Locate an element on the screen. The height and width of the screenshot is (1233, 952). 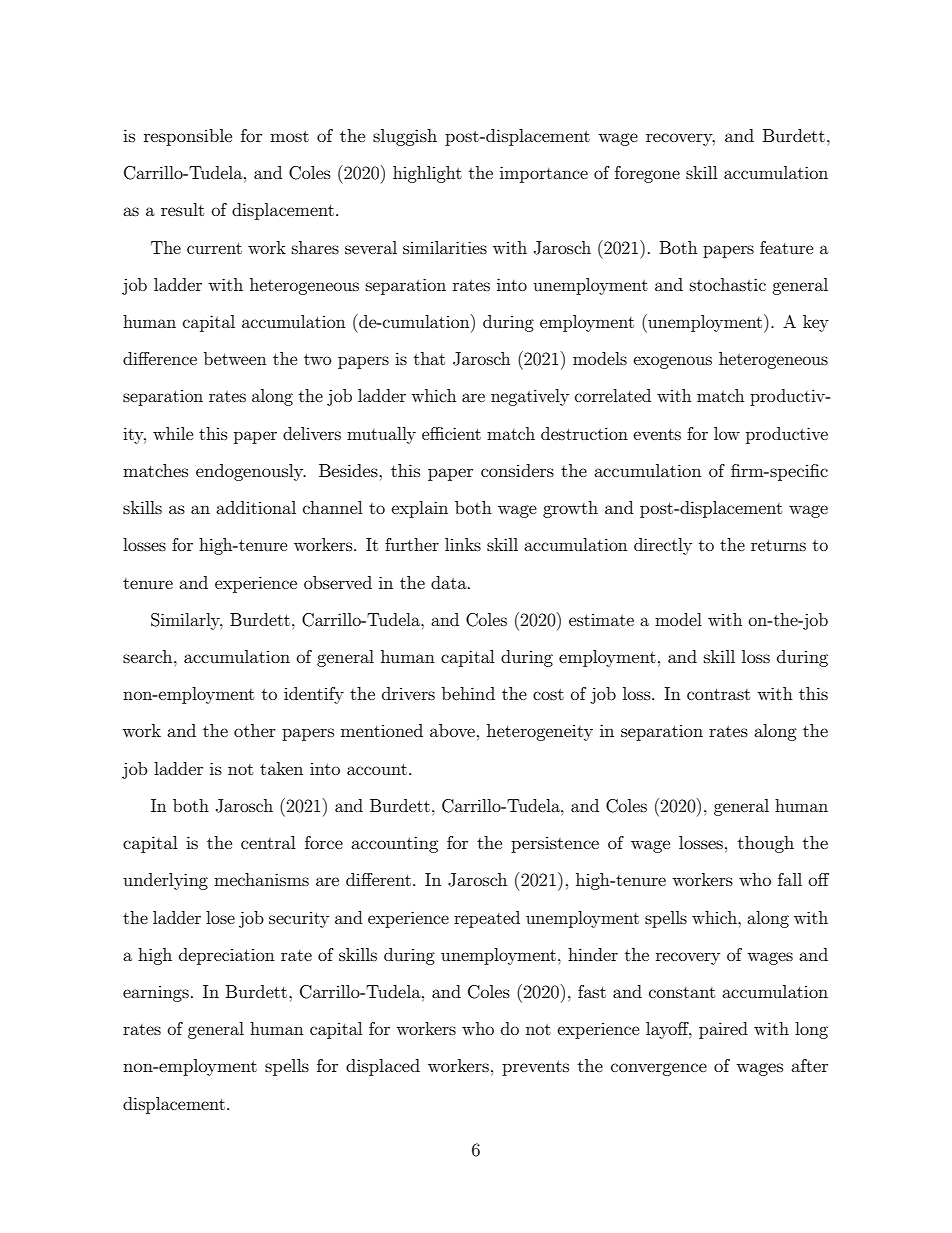
responsible is located at coordinates (188, 137).
